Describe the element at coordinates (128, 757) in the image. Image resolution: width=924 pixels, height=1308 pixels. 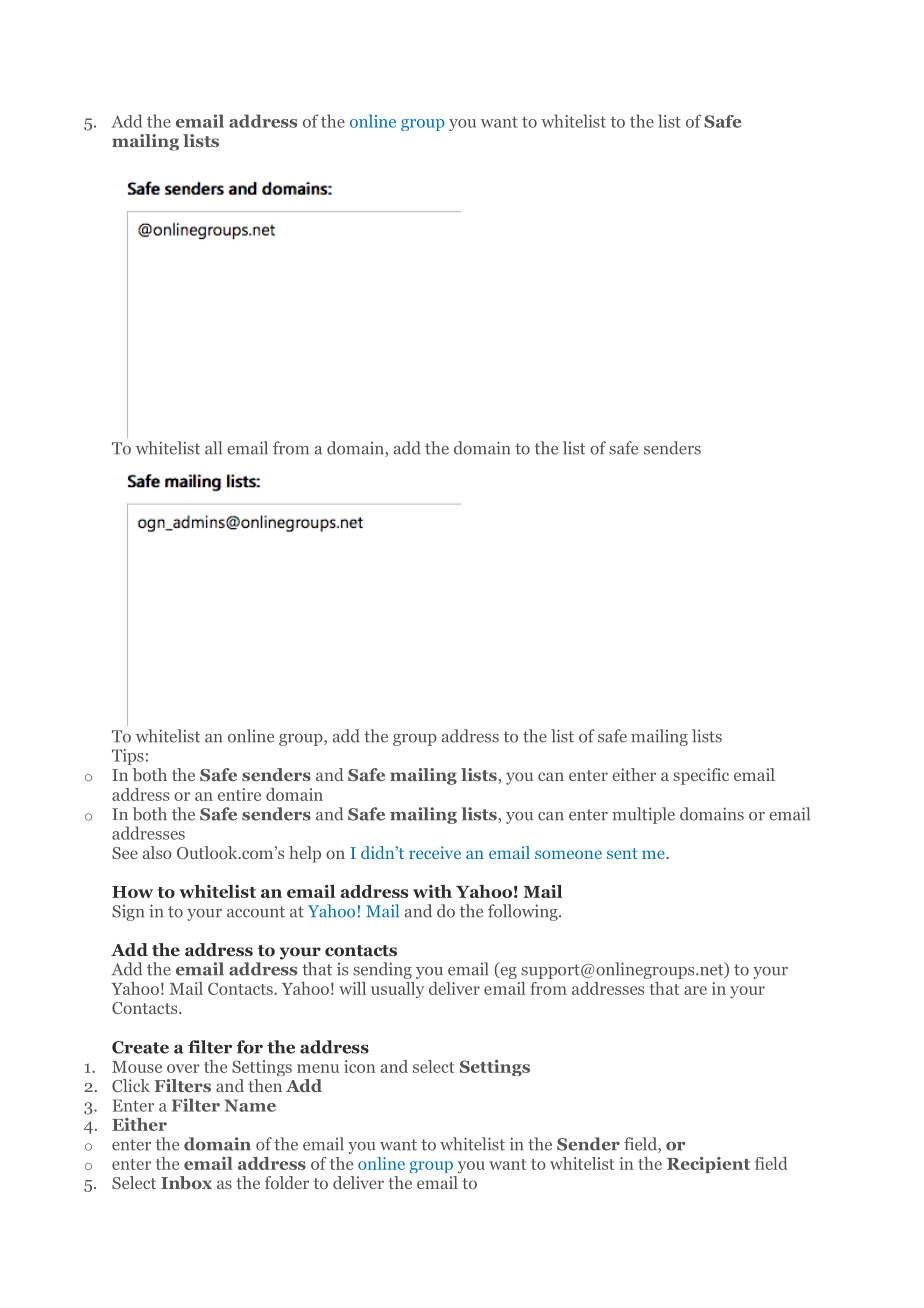
I see `Tips` at that location.
